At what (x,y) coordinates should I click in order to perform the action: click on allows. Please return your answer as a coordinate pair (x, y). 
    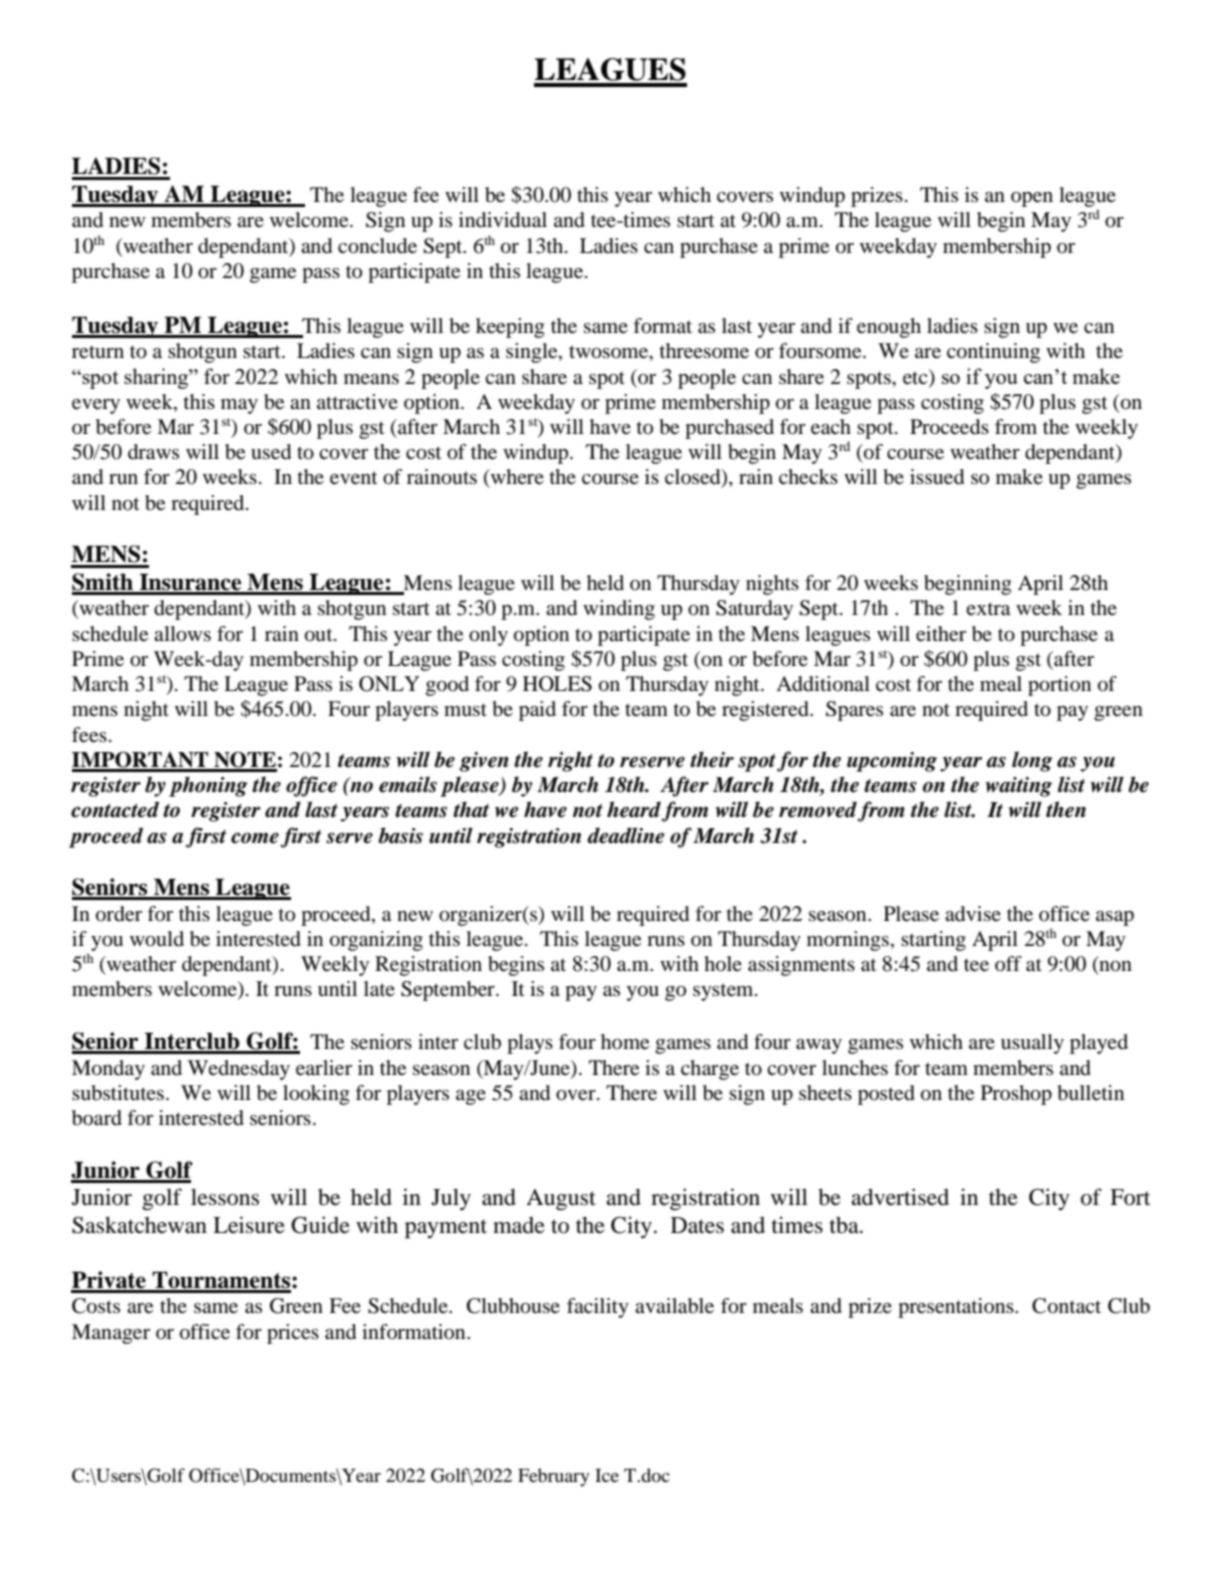
    Looking at the image, I should click on (182, 634).
